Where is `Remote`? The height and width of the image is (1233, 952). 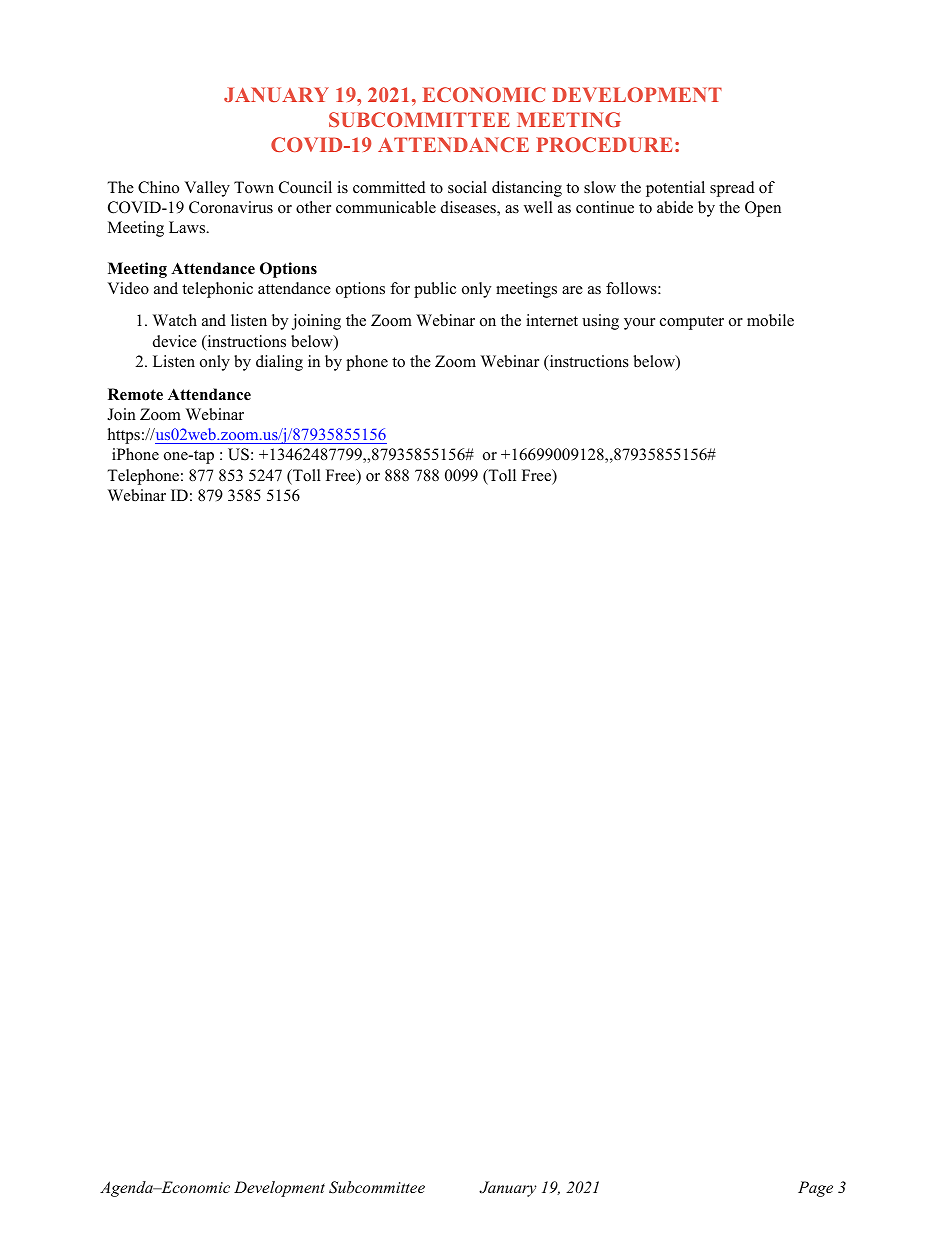 Remote is located at coordinates (135, 394).
